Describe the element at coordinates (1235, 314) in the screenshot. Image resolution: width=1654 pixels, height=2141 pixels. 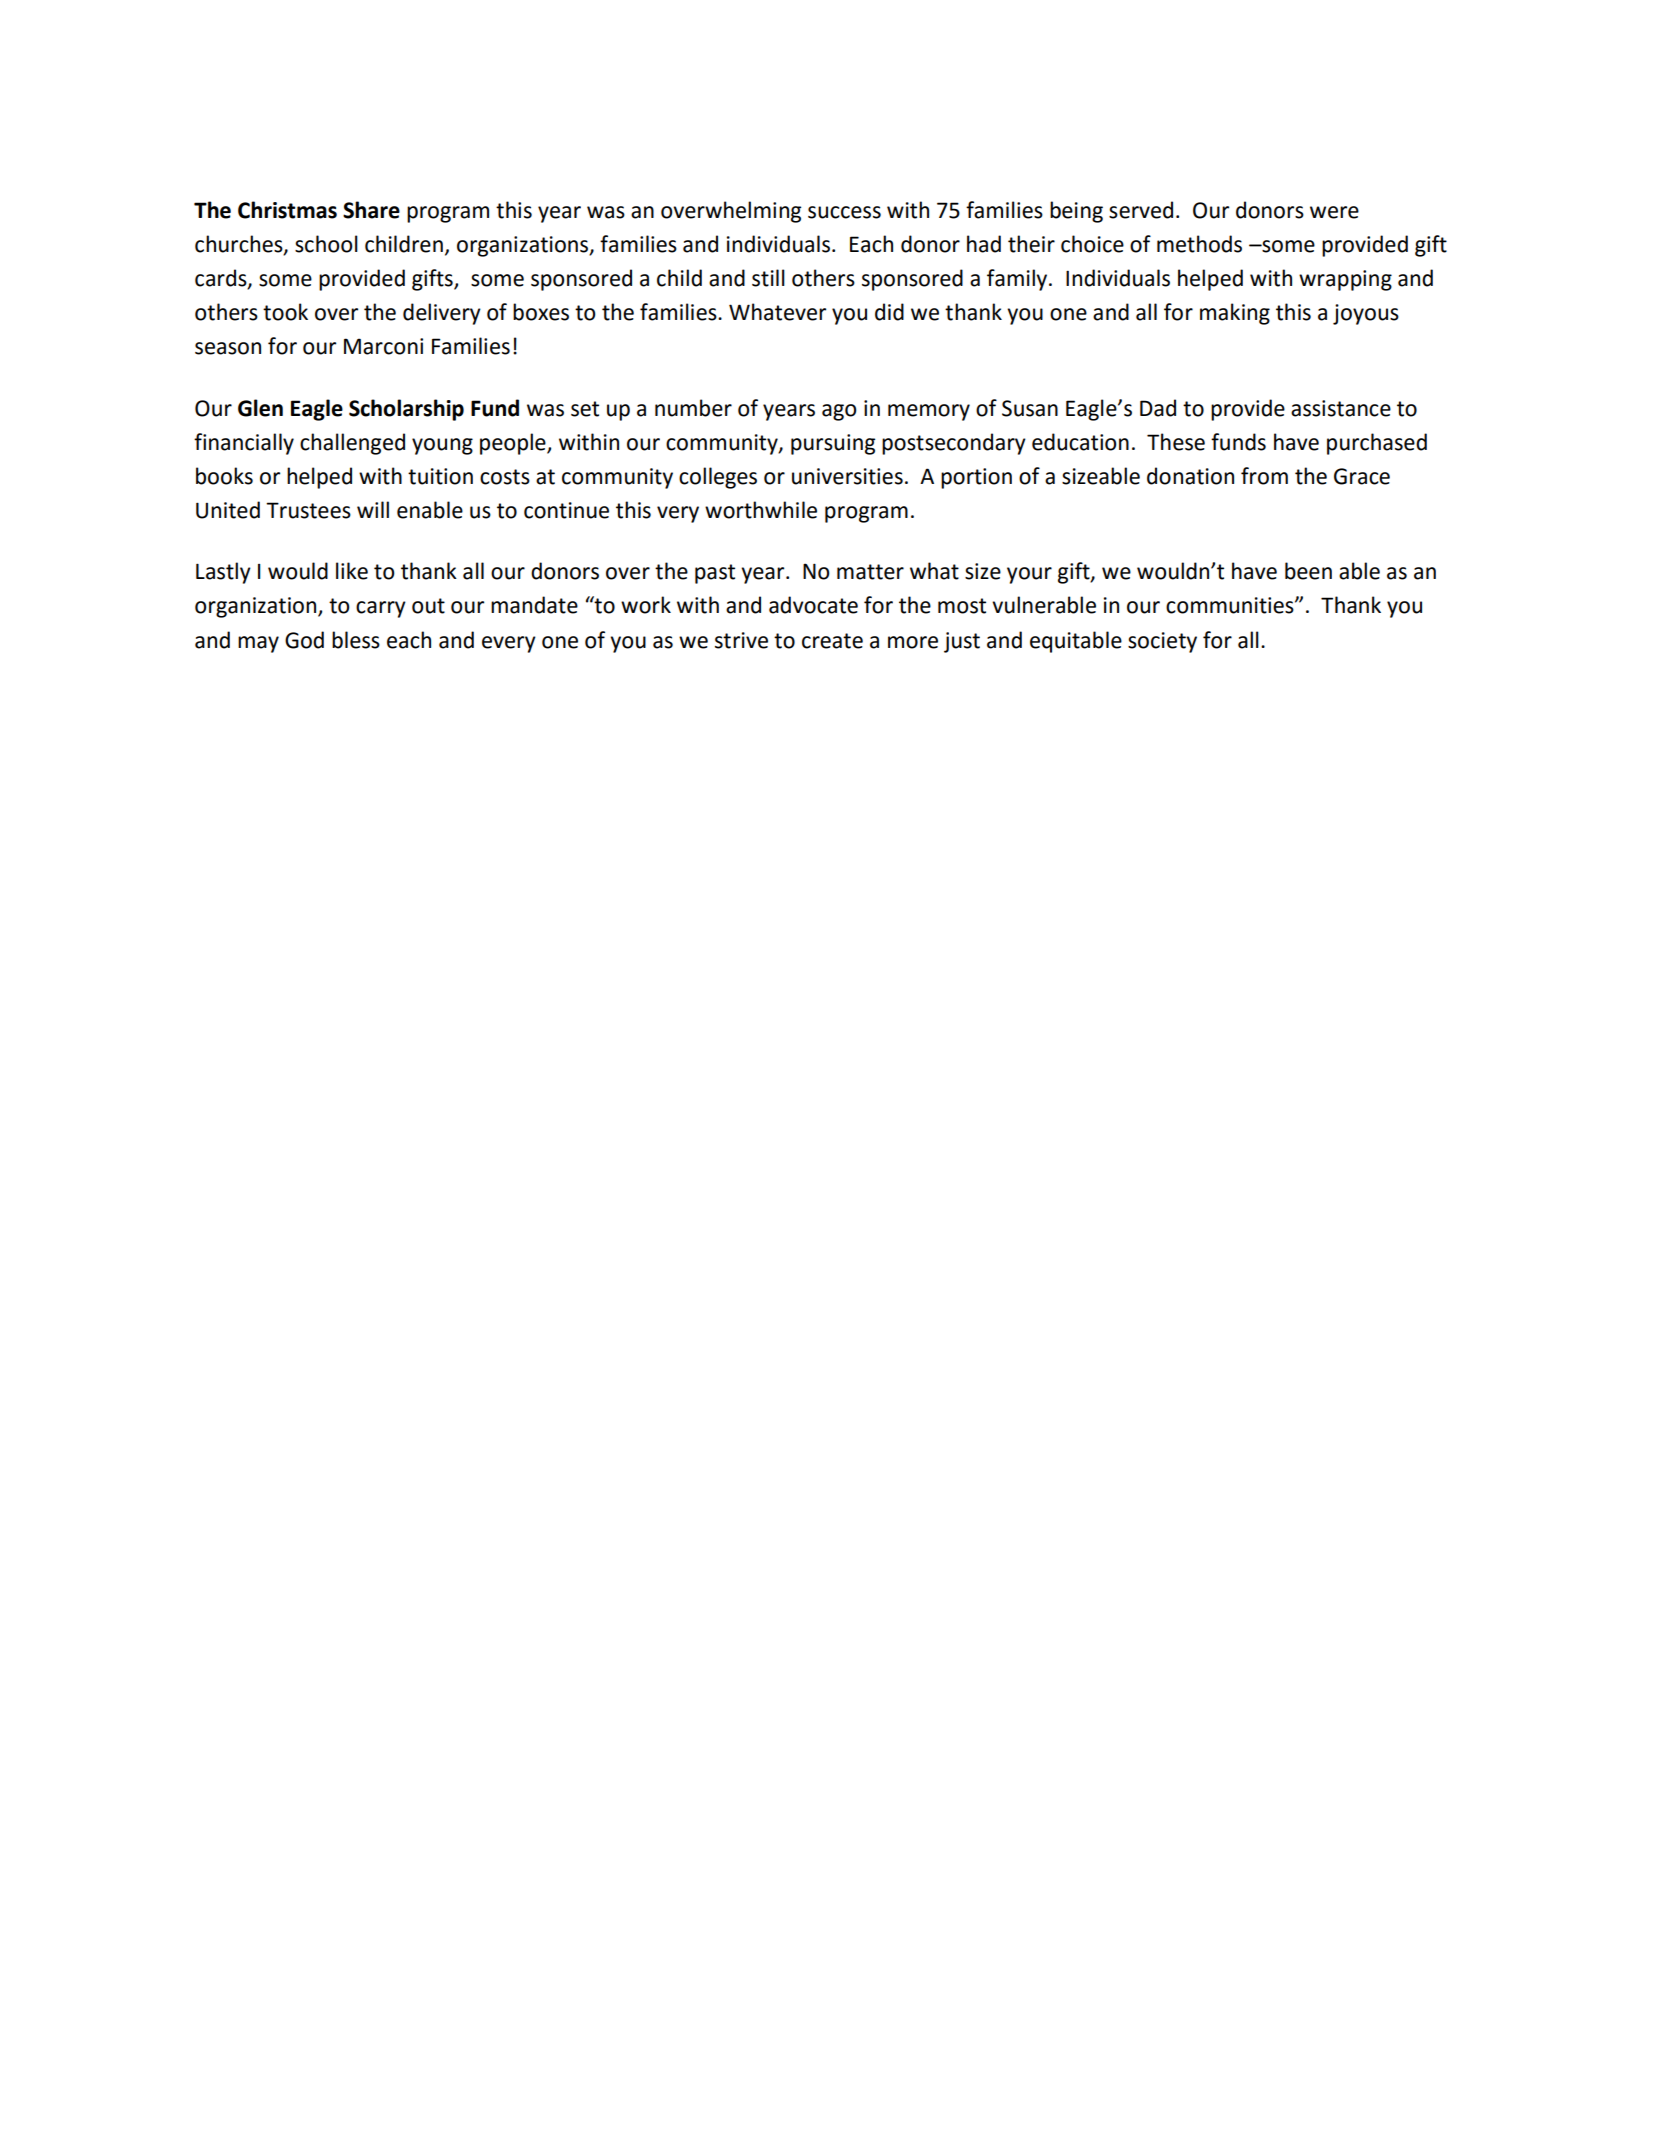
I see `making` at that location.
